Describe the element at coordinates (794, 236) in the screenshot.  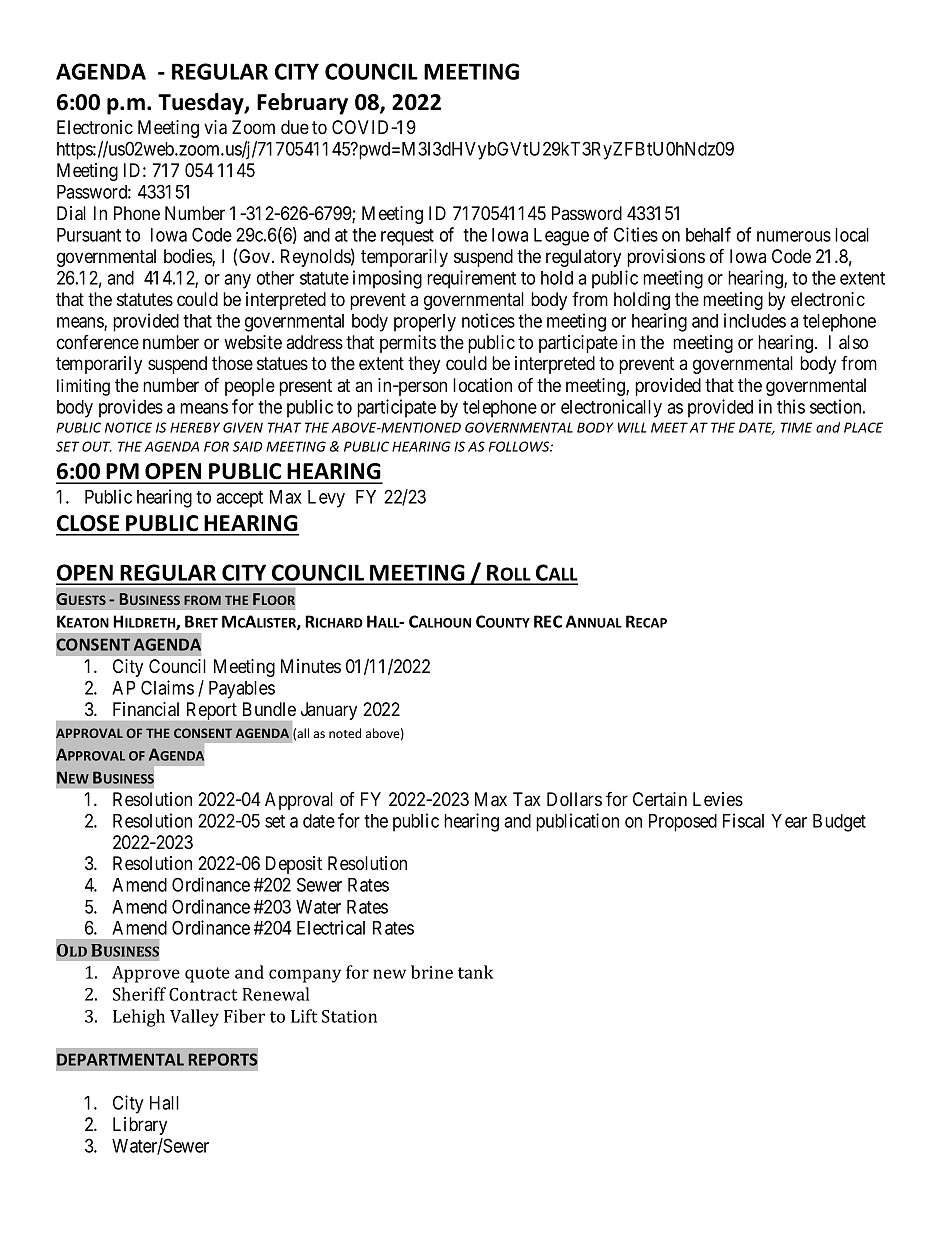
I see `numerous` at that location.
